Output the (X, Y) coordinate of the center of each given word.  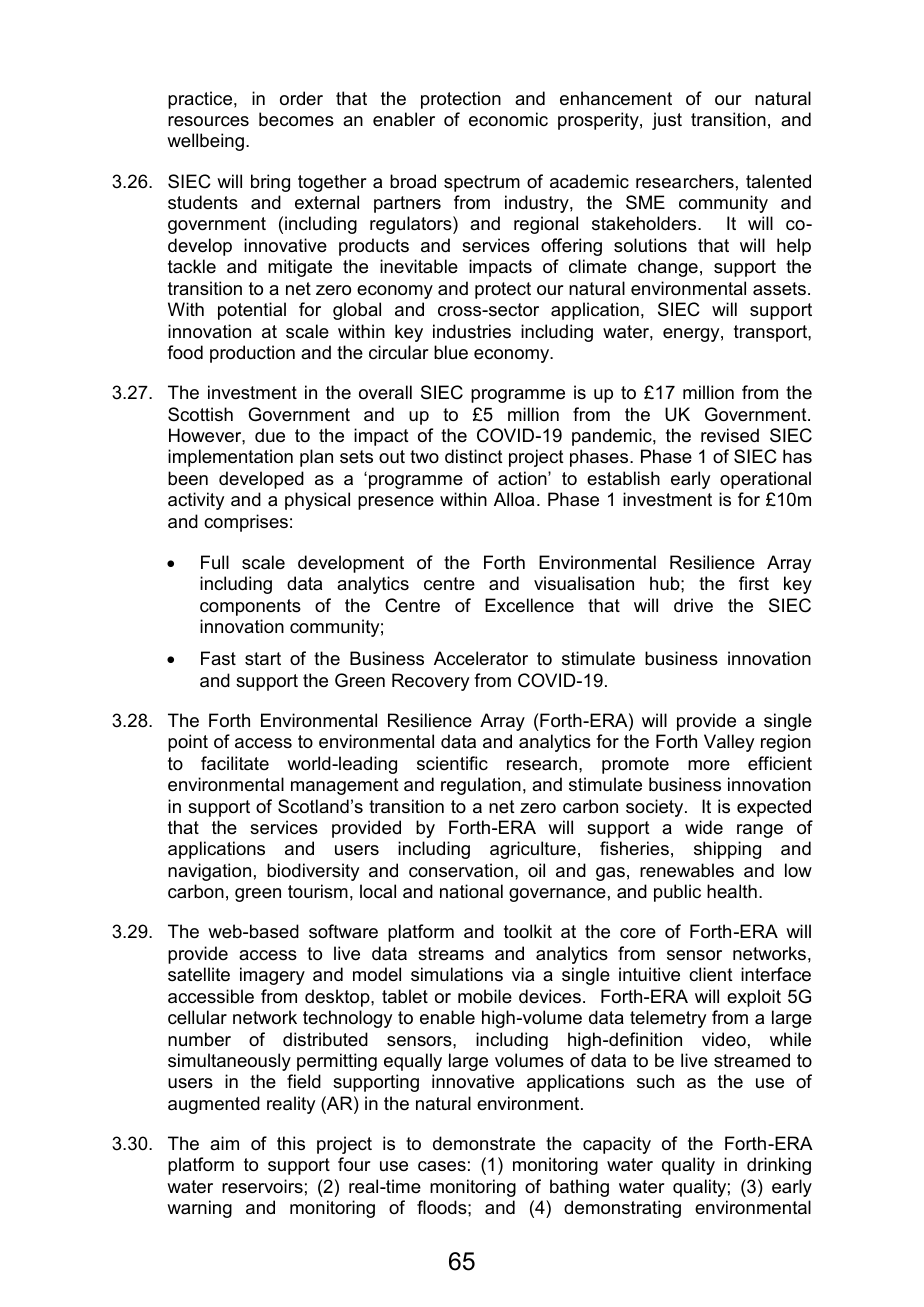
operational (765, 480)
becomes (296, 119)
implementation (230, 458)
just (667, 121)
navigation (209, 872)
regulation (481, 786)
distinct (474, 456)
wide (704, 827)
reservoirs (262, 1186)
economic (508, 119)
